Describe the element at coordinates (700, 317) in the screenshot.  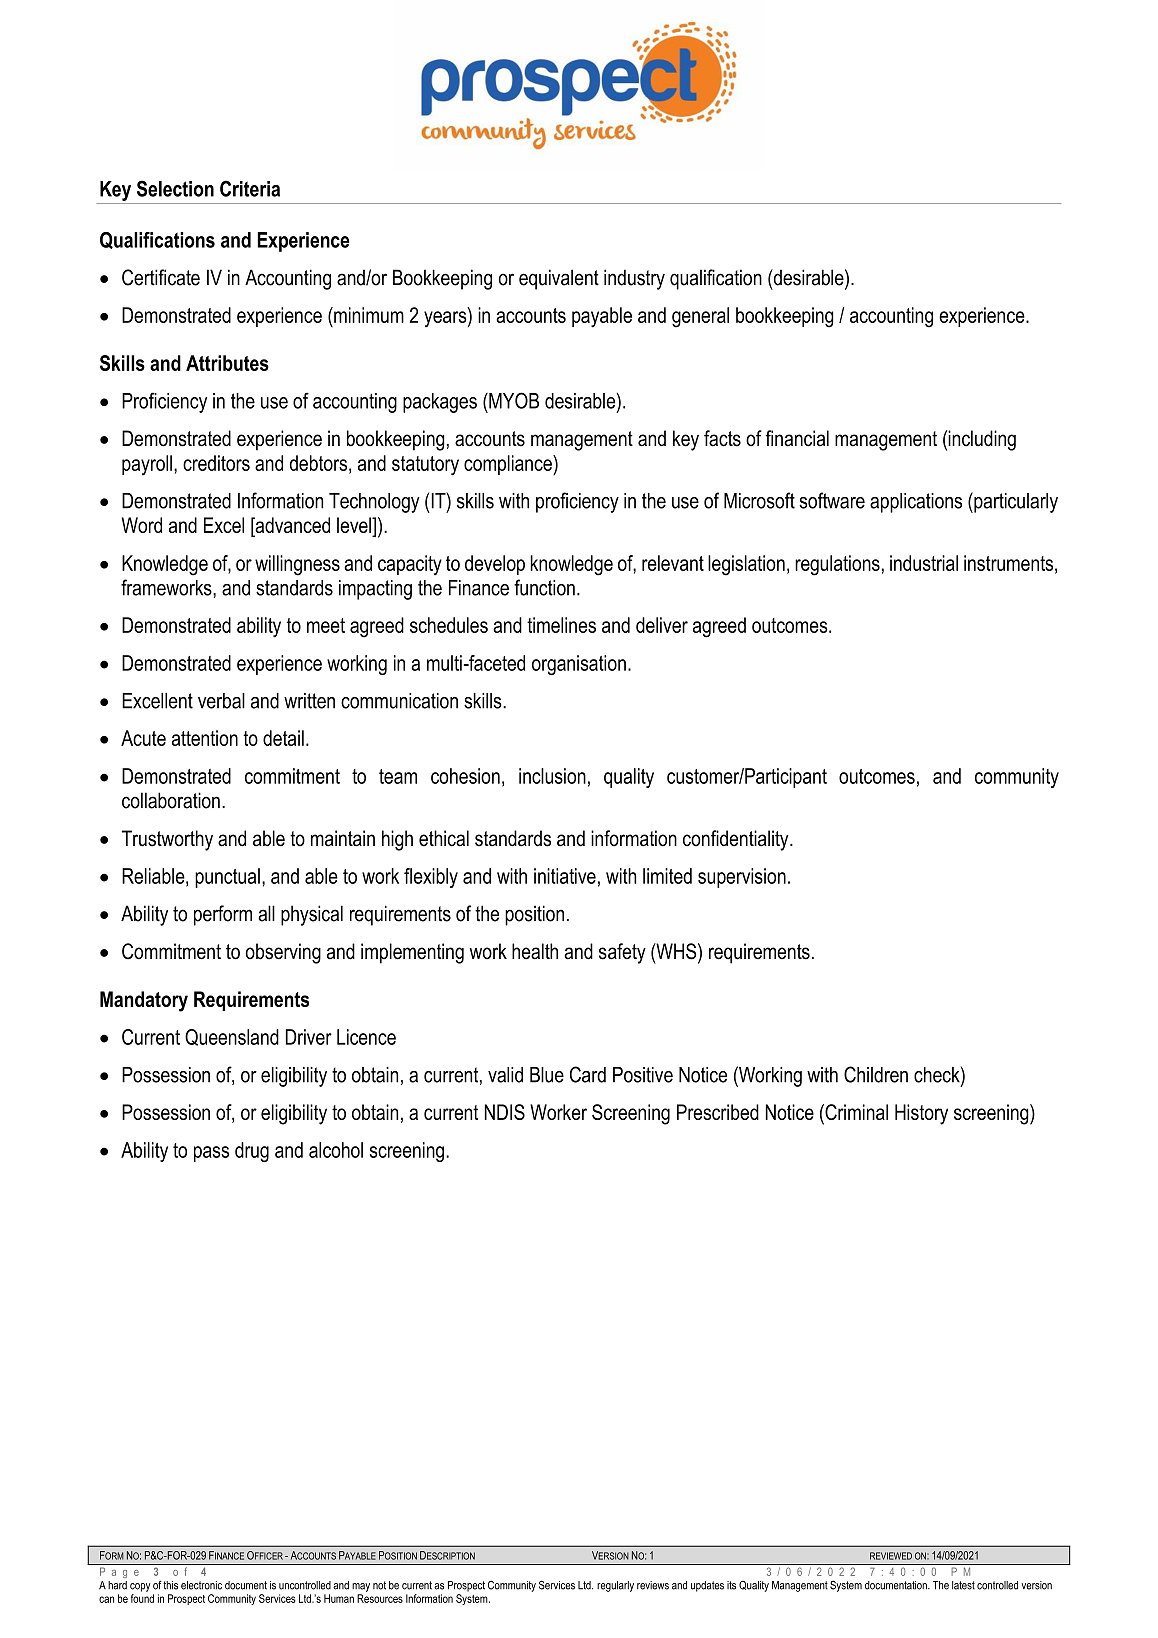
I see `general` at that location.
